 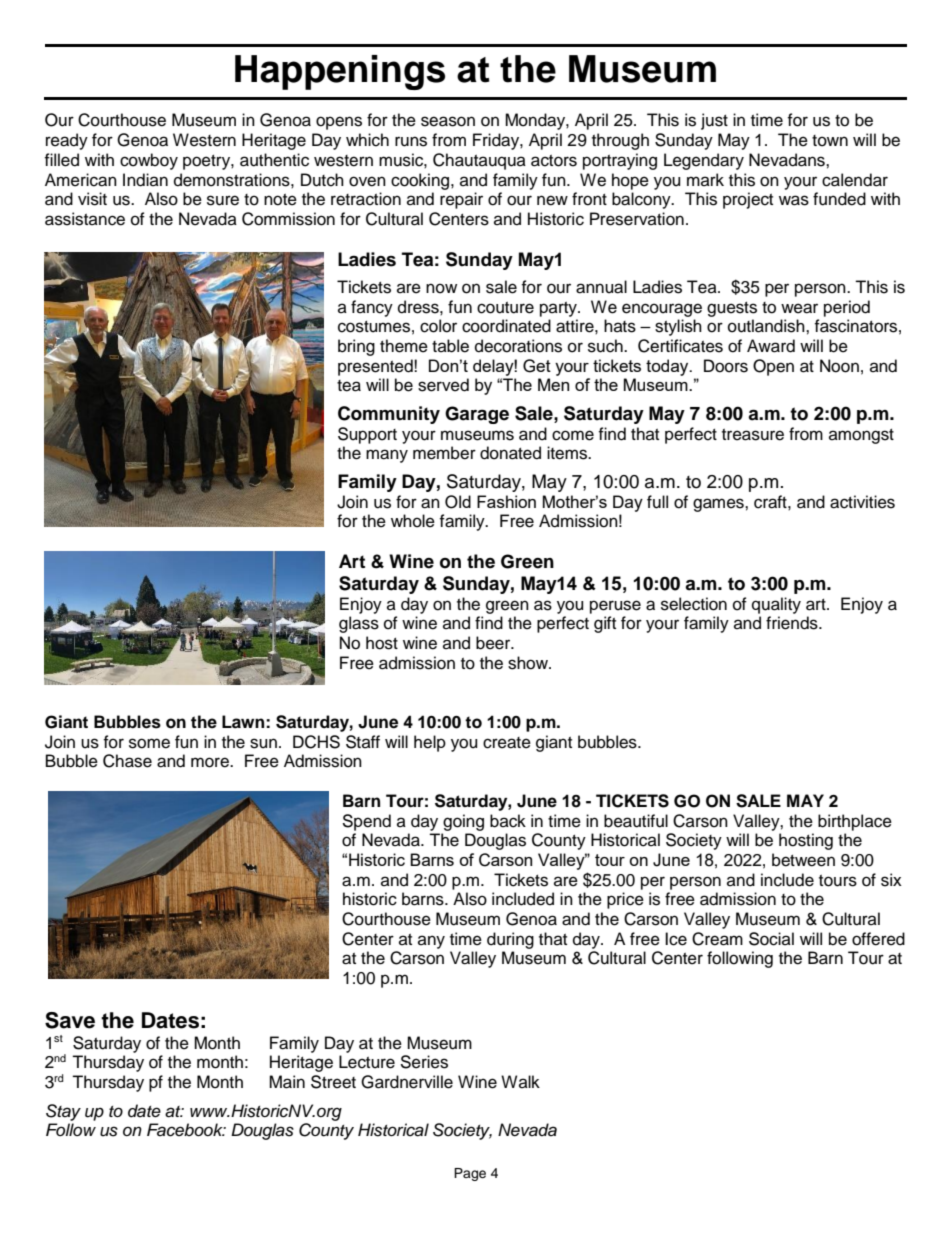 I want to click on cowboy, so click(x=149, y=161).
